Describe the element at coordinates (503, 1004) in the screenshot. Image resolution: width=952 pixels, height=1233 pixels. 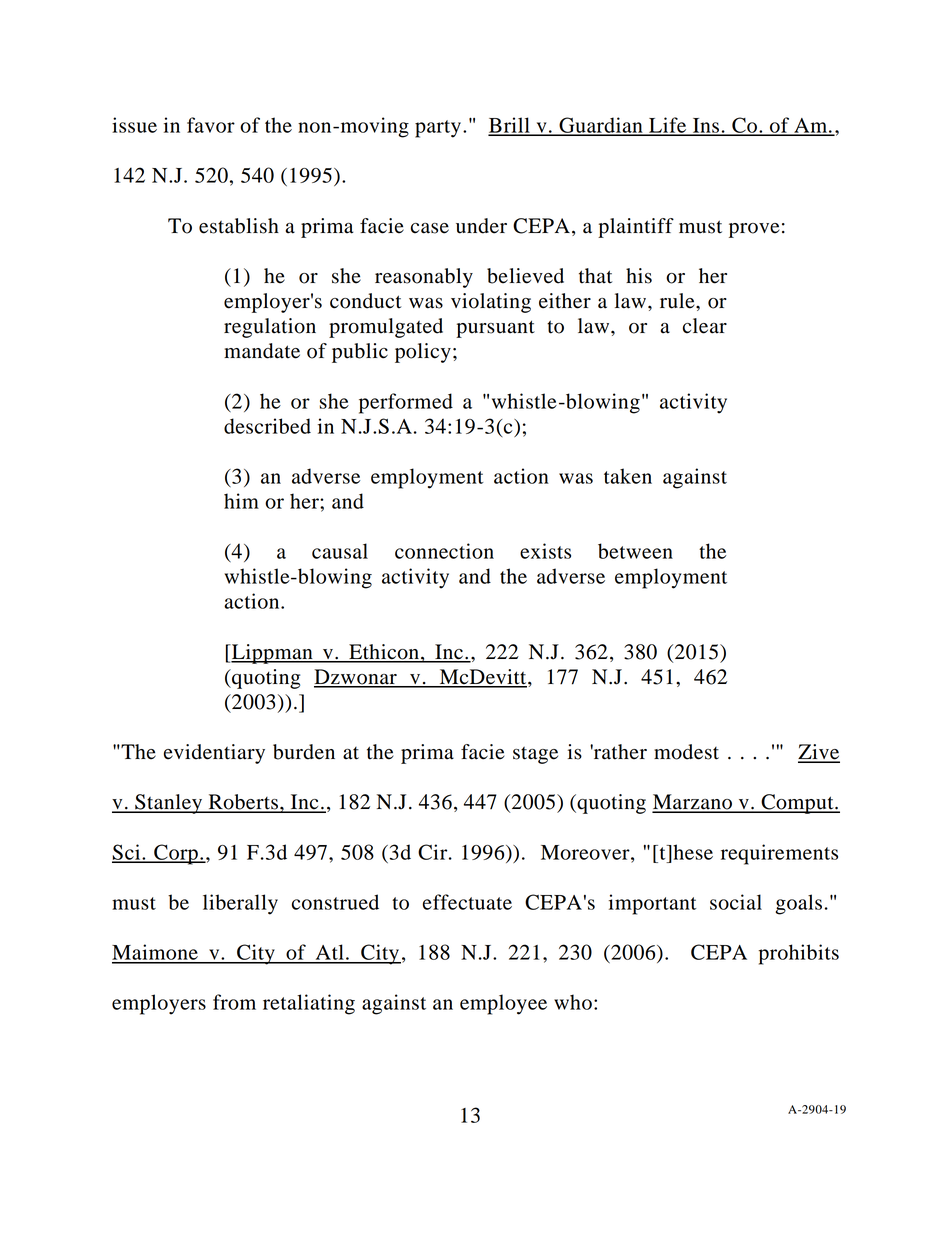
I see `employee` at that location.
